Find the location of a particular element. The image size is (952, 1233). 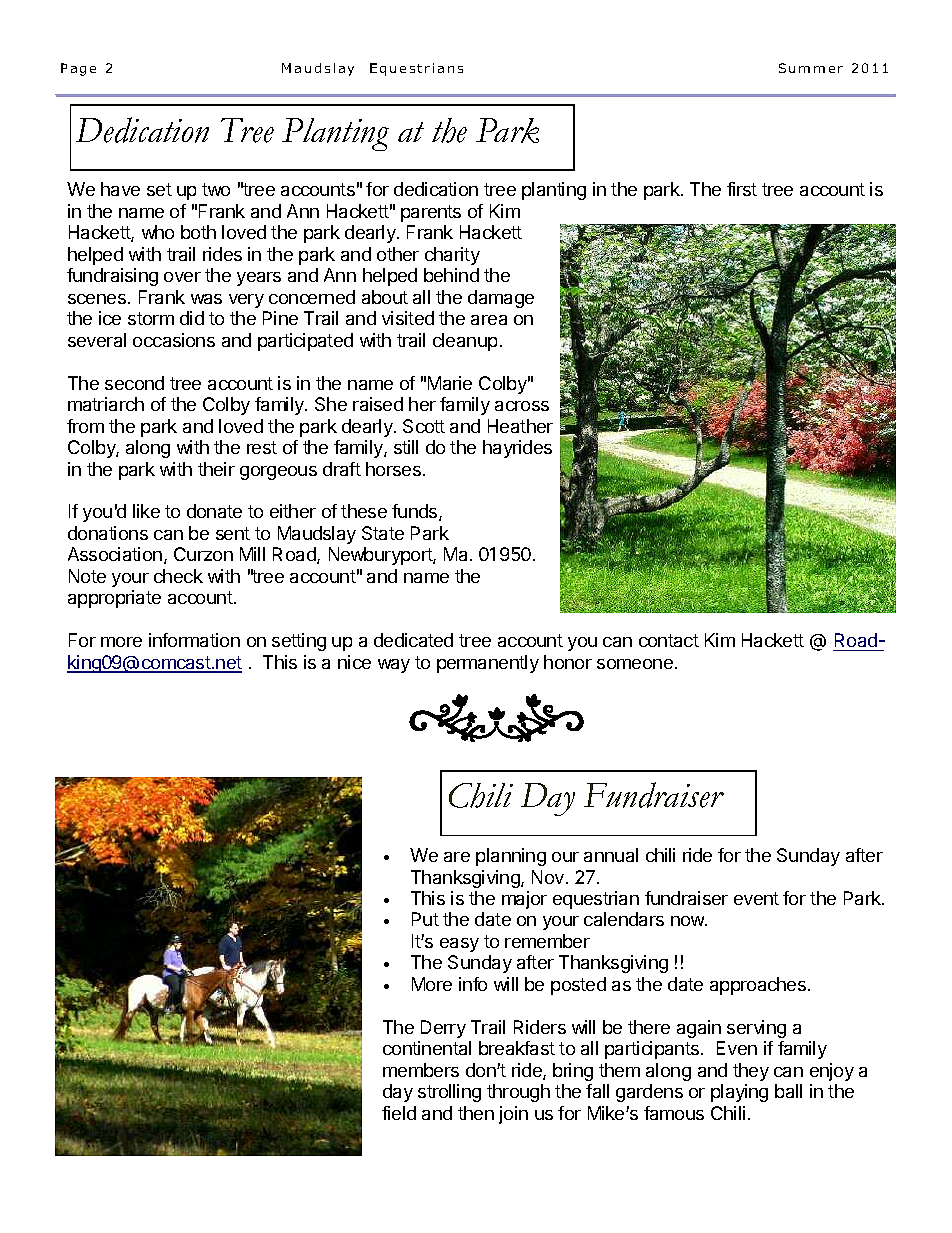

who is located at coordinates (158, 232).
